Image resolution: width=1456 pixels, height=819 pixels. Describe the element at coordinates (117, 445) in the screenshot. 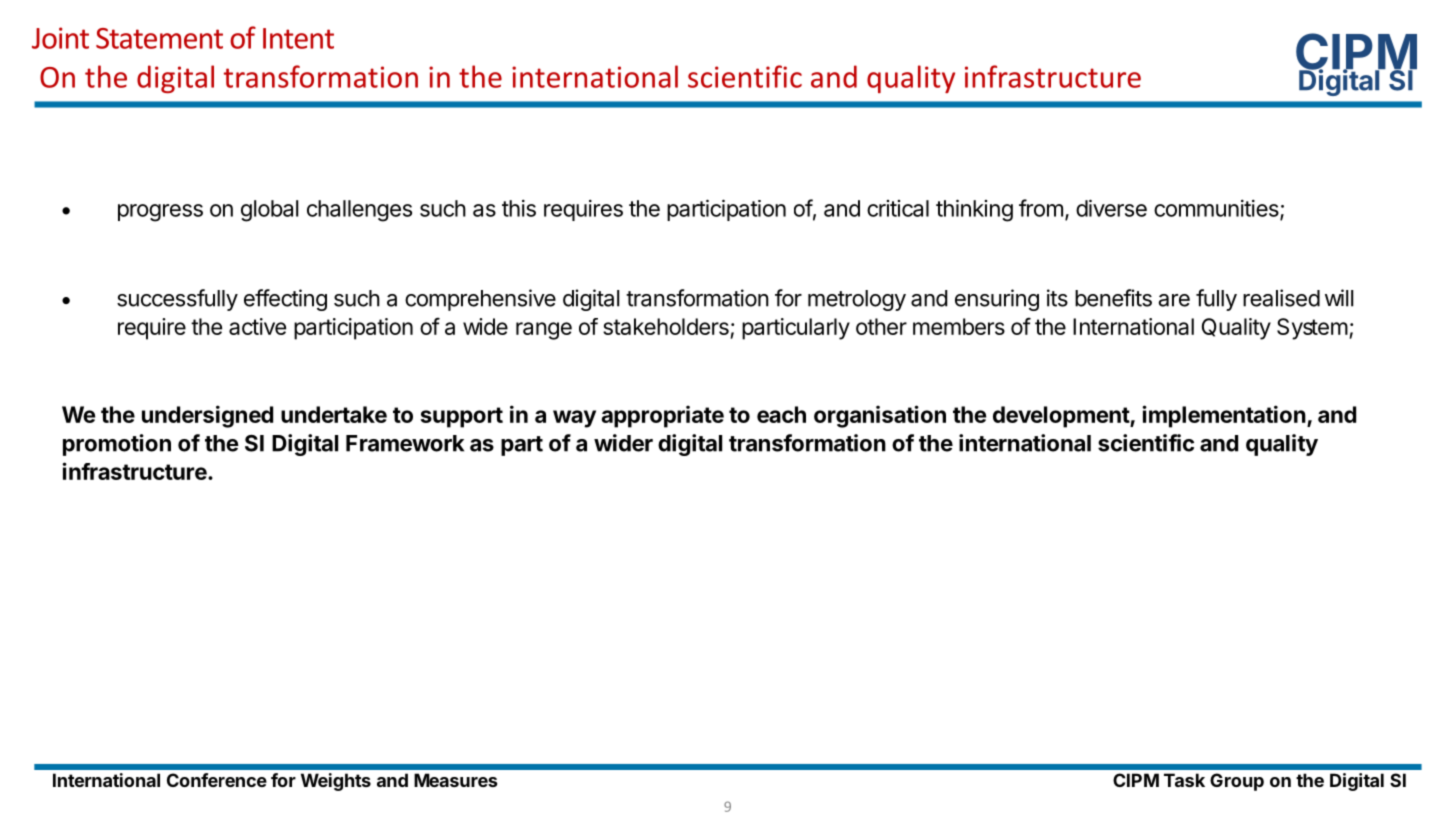

I see `promotion` at that location.
